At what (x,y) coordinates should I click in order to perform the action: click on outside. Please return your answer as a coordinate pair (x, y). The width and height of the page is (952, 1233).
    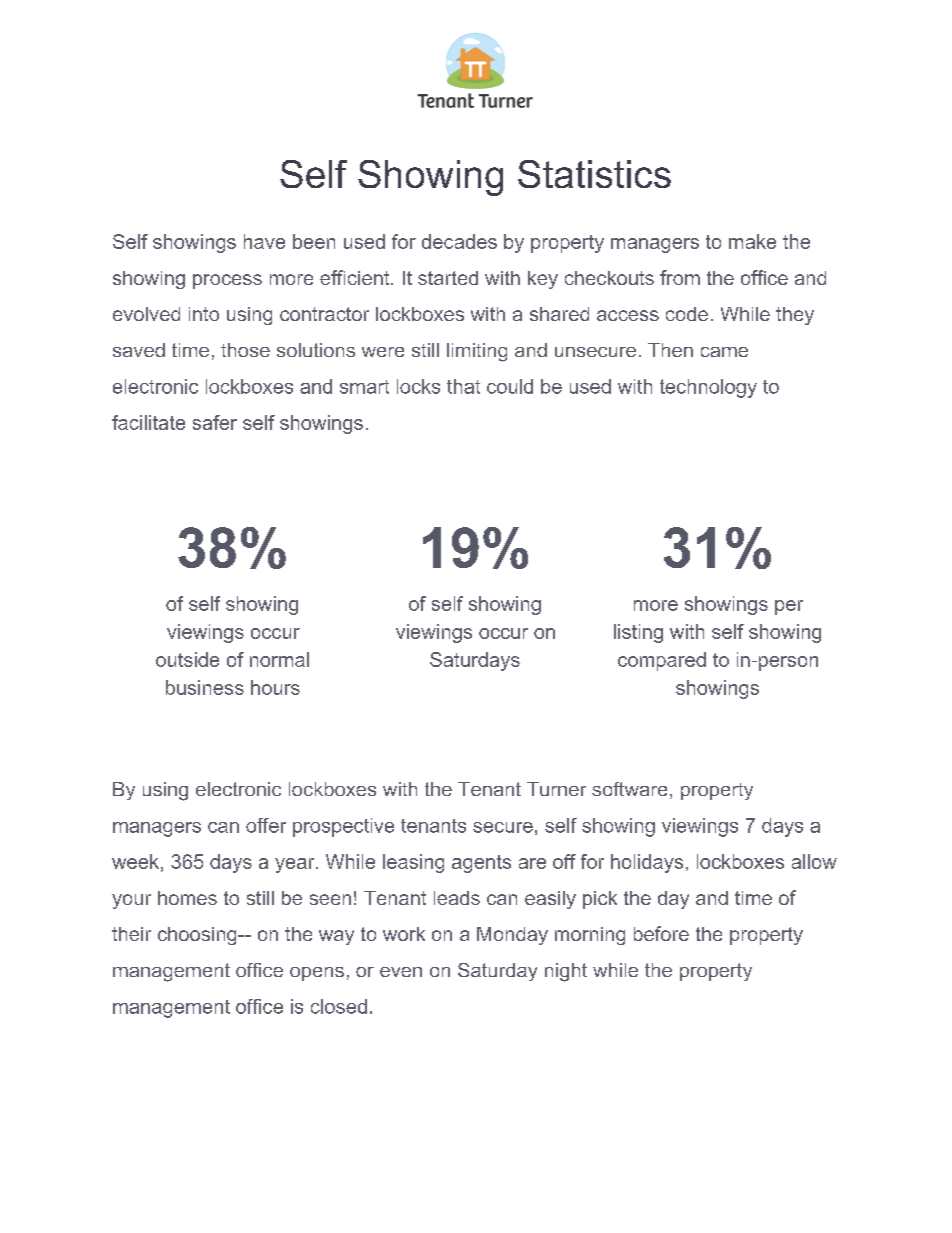
    Looking at the image, I should click on (187, 659).
